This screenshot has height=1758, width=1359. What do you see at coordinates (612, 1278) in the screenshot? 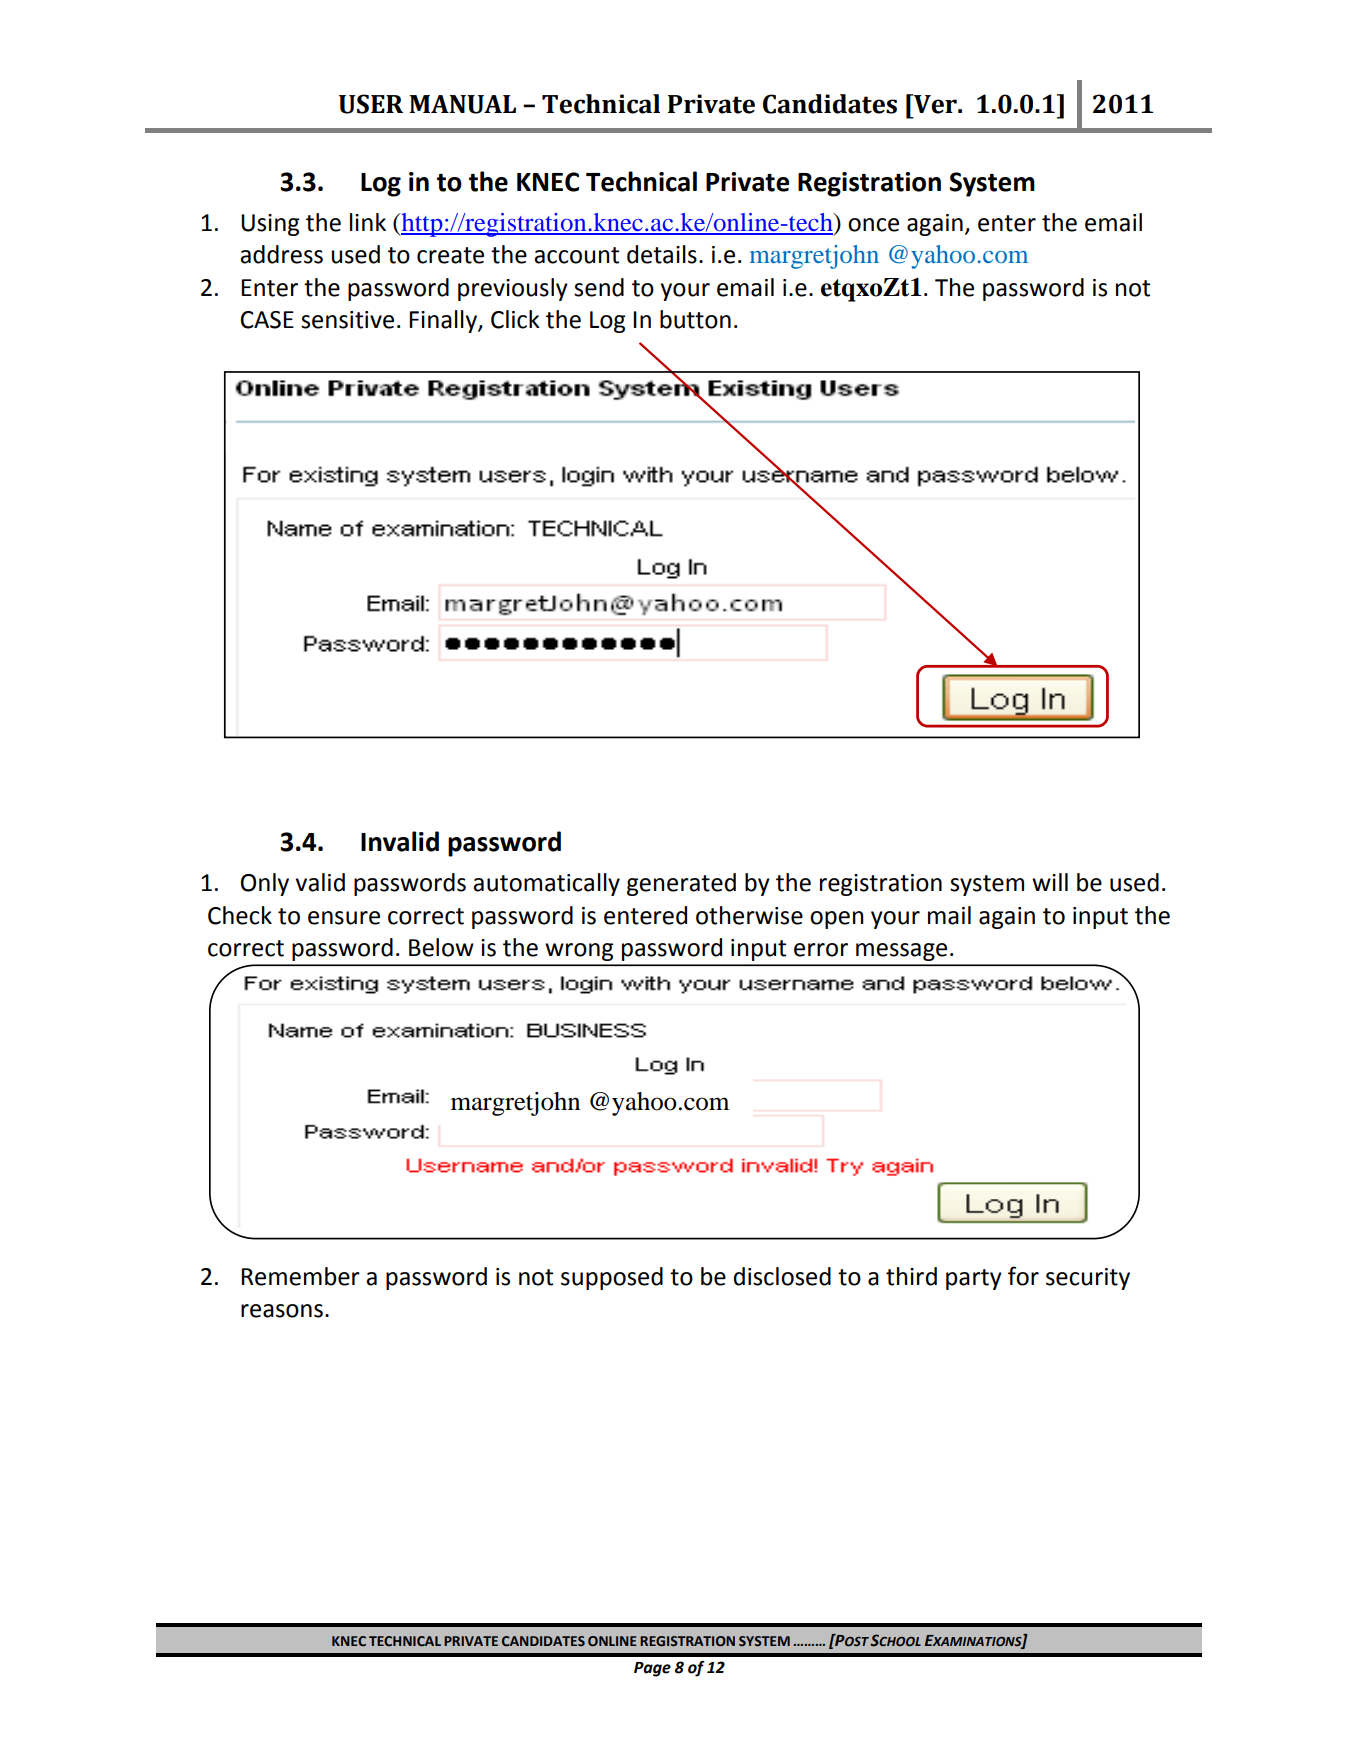
I see `supposed` at bounding box center [612, 1278].
